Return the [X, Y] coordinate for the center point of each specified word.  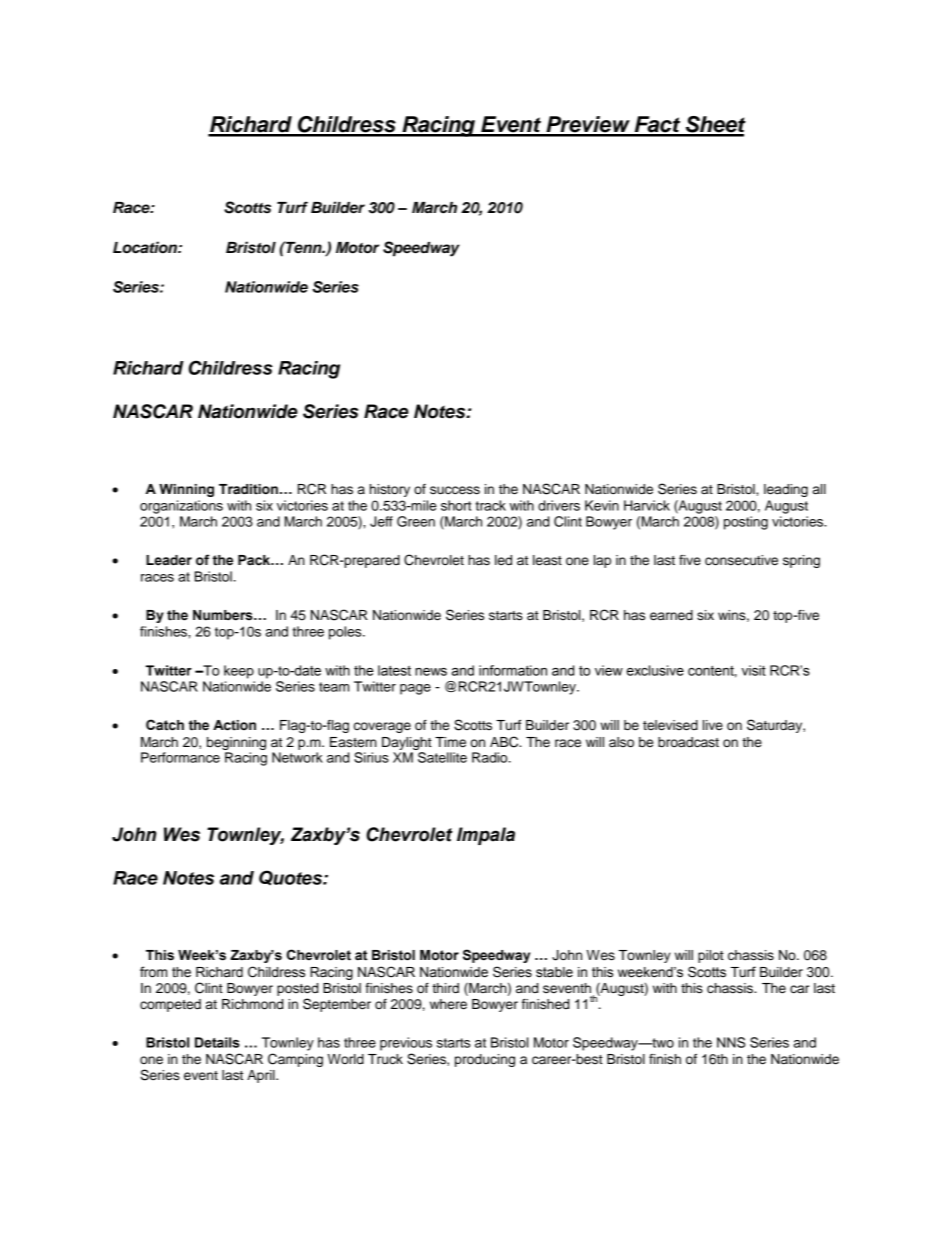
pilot [711, 956]
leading [786, 490]
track [490, 505]
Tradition [248, 489]
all [819, 489]
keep [239, 672]
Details [217, 1042]
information [513, 670]
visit [754, 670]
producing [485, 1060]
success [455, 490]
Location [146, 247]
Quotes [292, 877]
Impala [486, 836]
